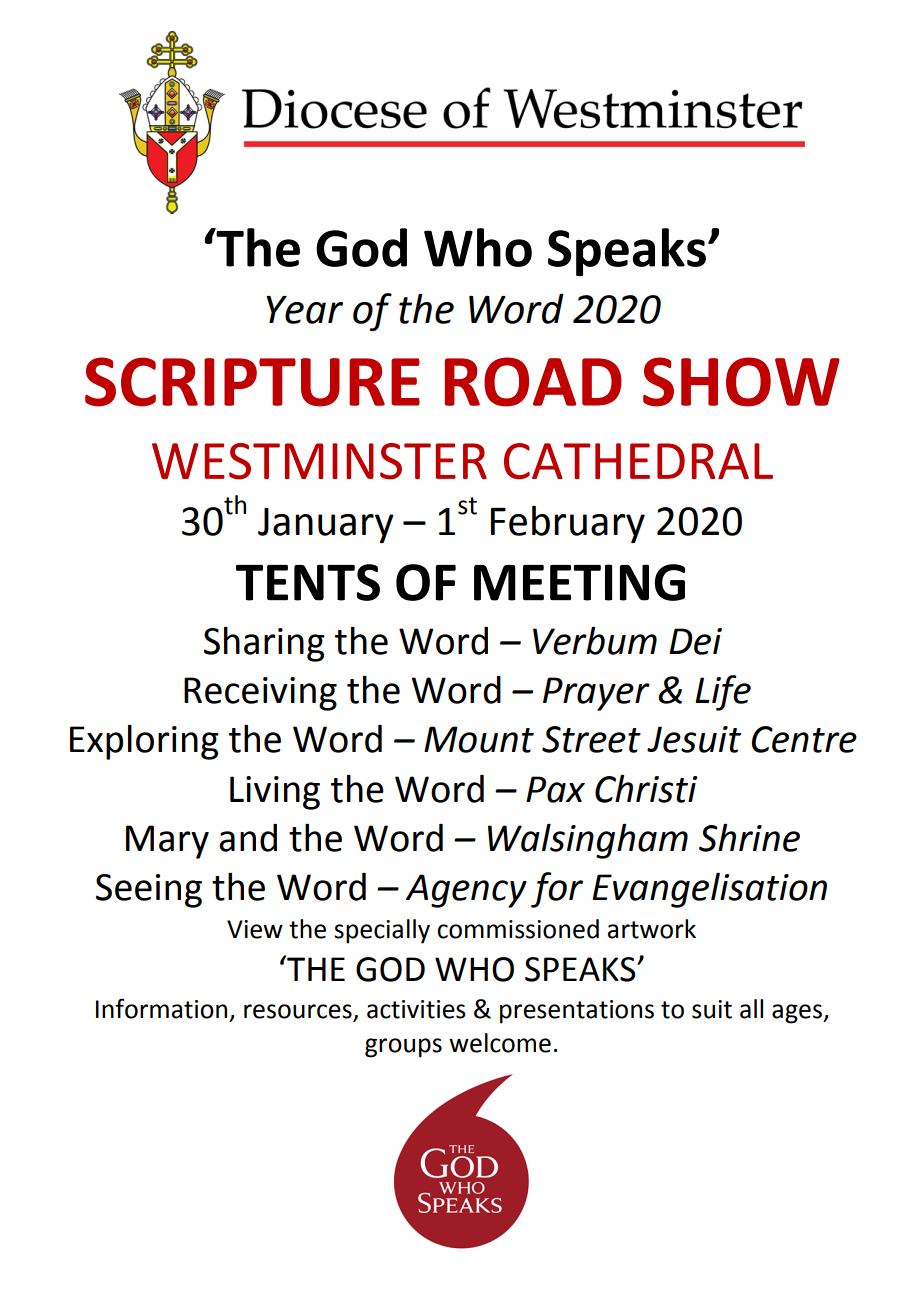  I want to click on TENTS, so click(308, 582).
